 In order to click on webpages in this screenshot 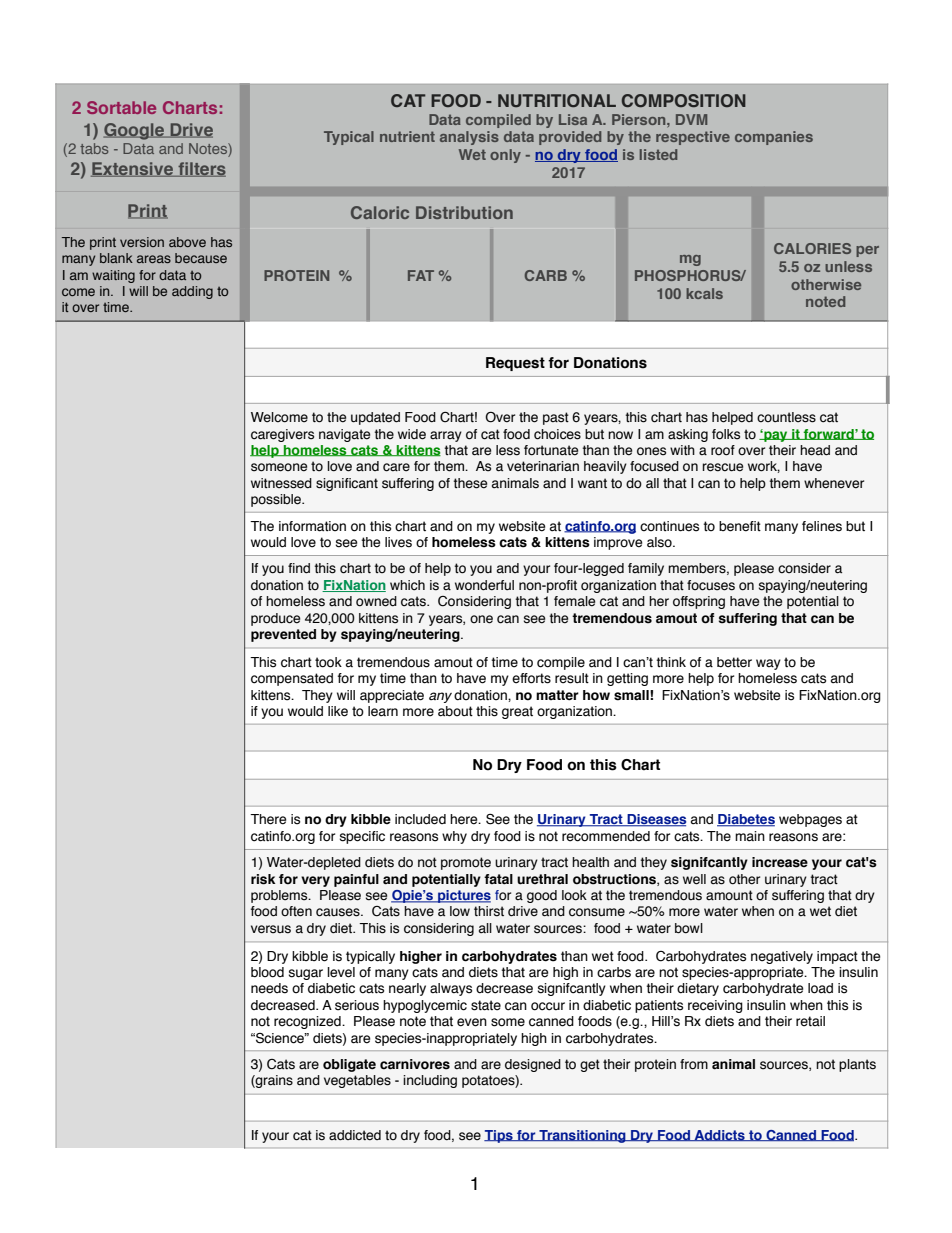, I will do `click(810, 820)`.
